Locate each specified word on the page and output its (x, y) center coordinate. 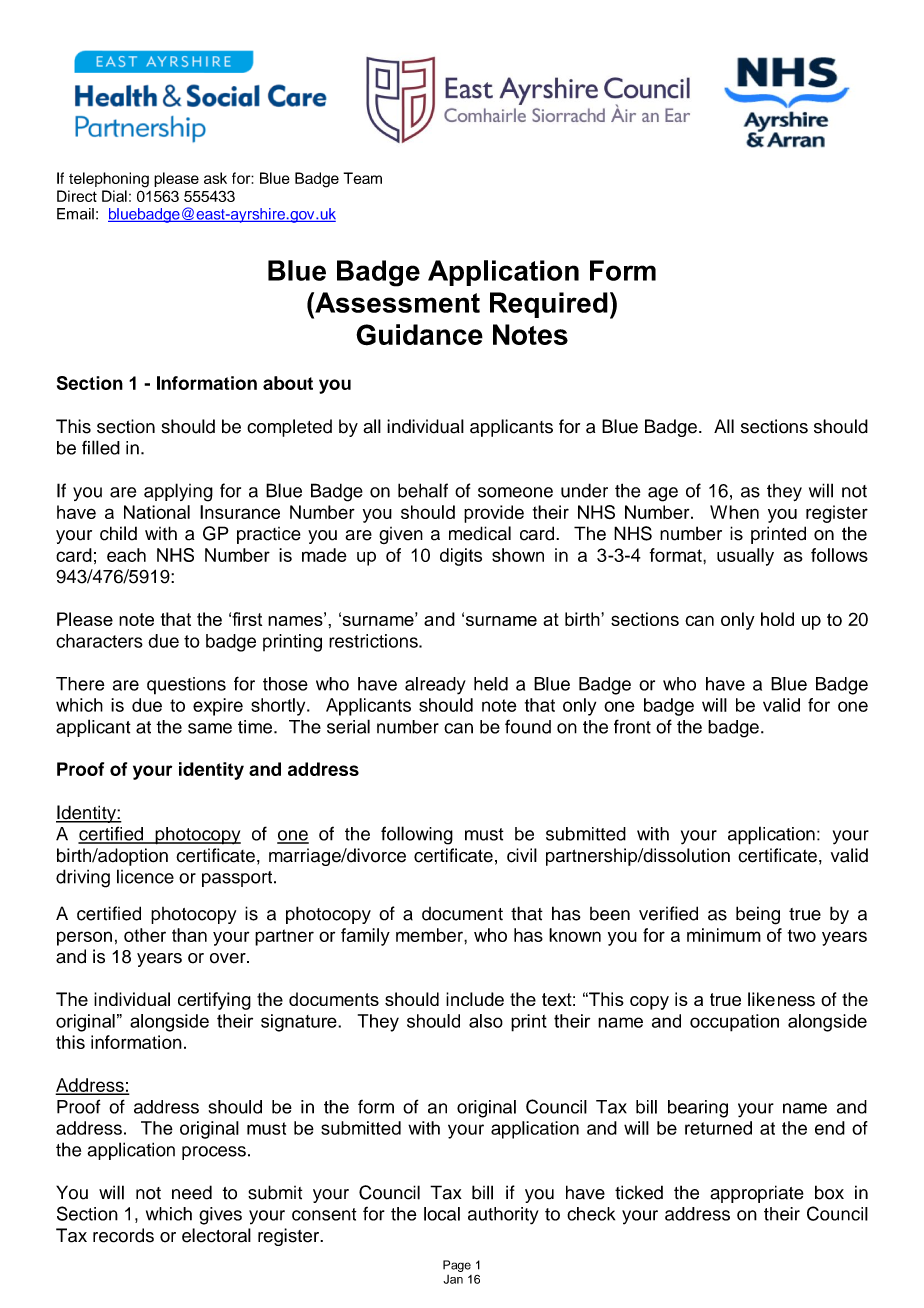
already (435, 686)
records (123, 1235)
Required (549, 305)
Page (457, 1266)
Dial (114, 196)
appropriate (757, 1194)
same (210, 728)
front (632, 726)
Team (362, 178)
